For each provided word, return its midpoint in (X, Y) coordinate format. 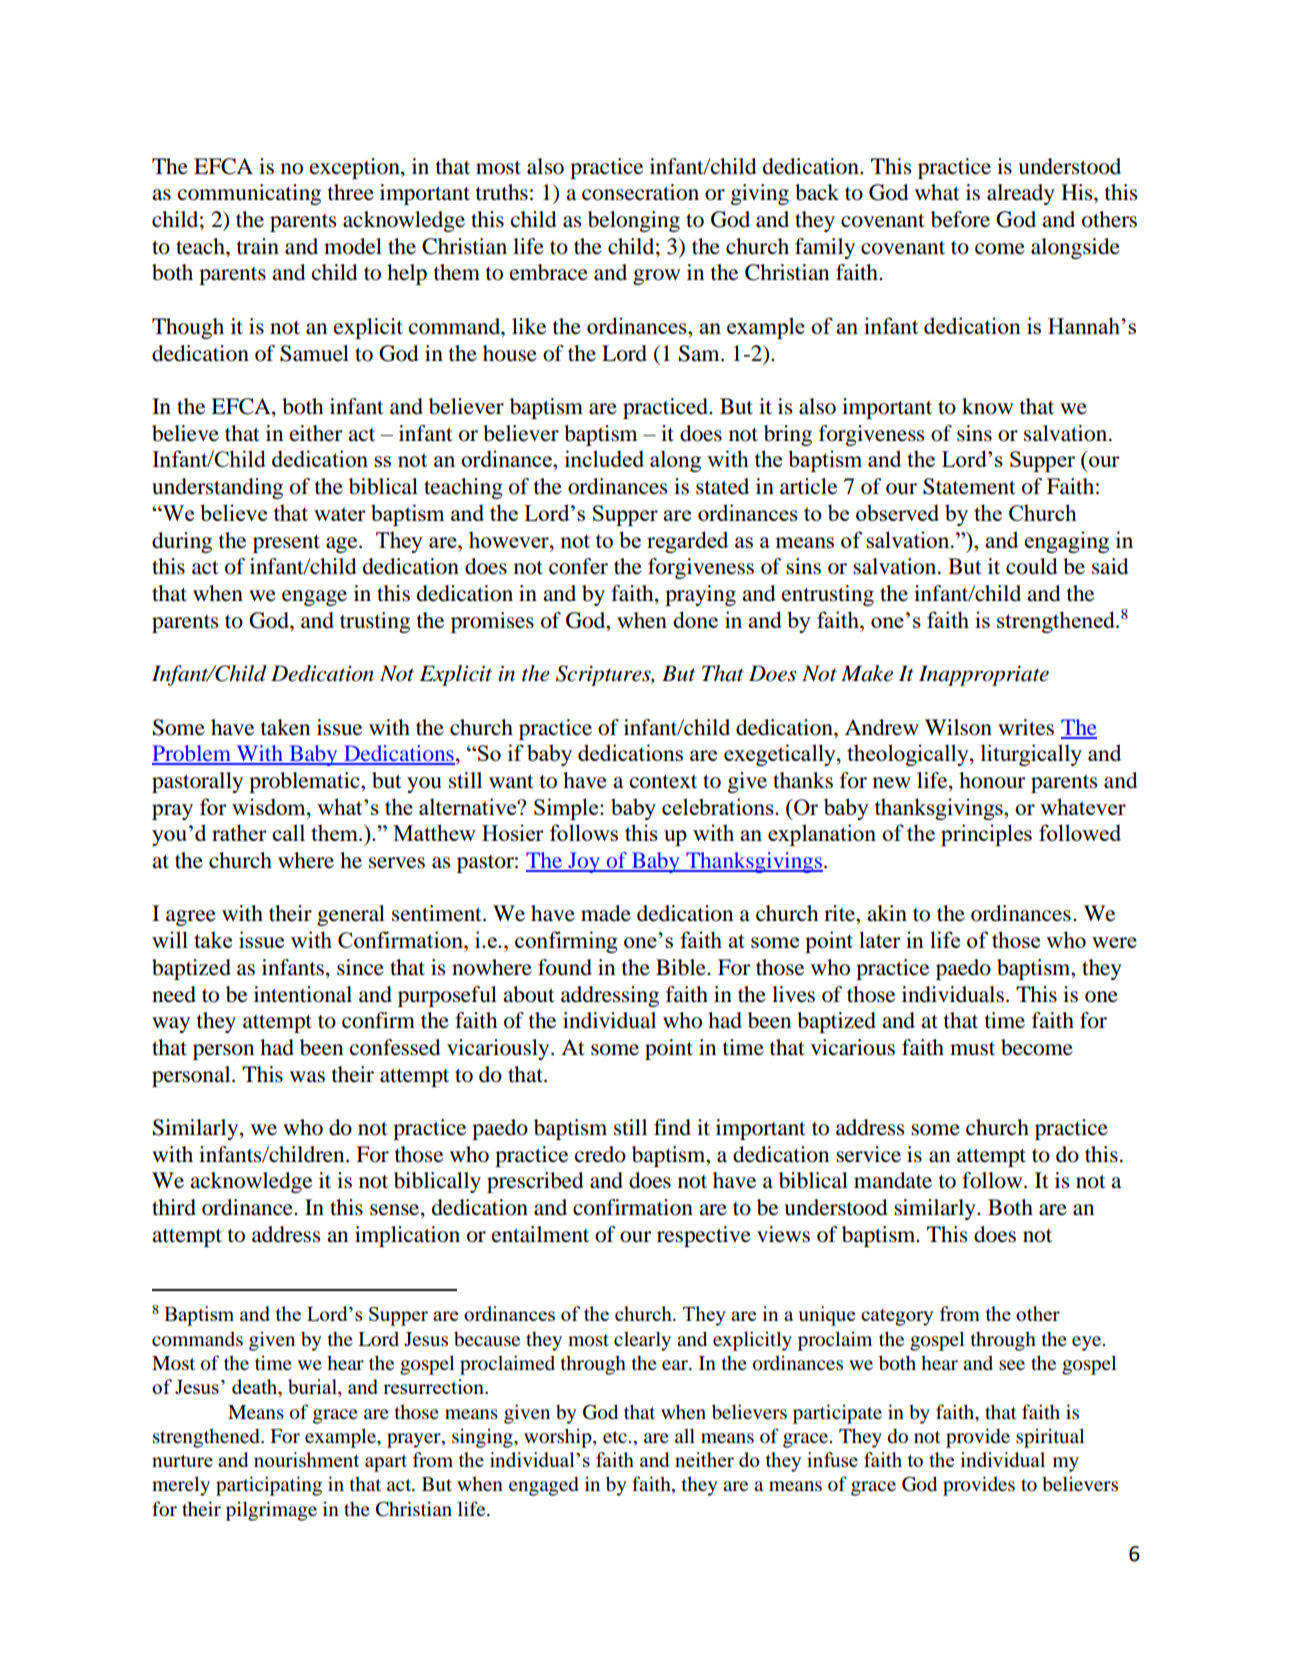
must (972, 1049)
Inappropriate (984, 675)
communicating (249, 194)
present (286, 544)
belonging (634, 221)
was (307, 1077)
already (1021, 194)
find (672, 1127)
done (695, 619)
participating (269, 1486)
